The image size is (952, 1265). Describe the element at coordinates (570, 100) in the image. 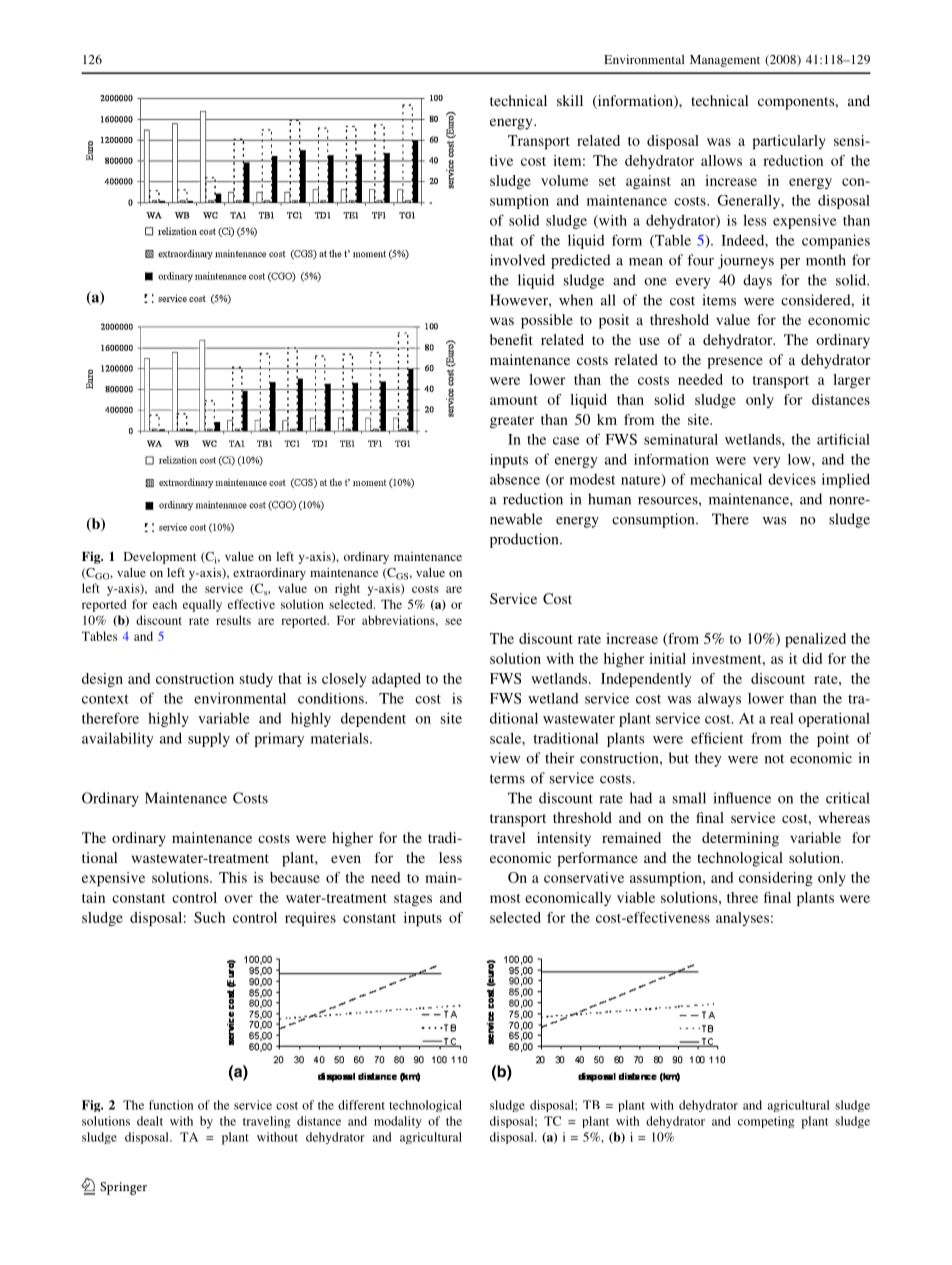

I see `skill` at that location.
